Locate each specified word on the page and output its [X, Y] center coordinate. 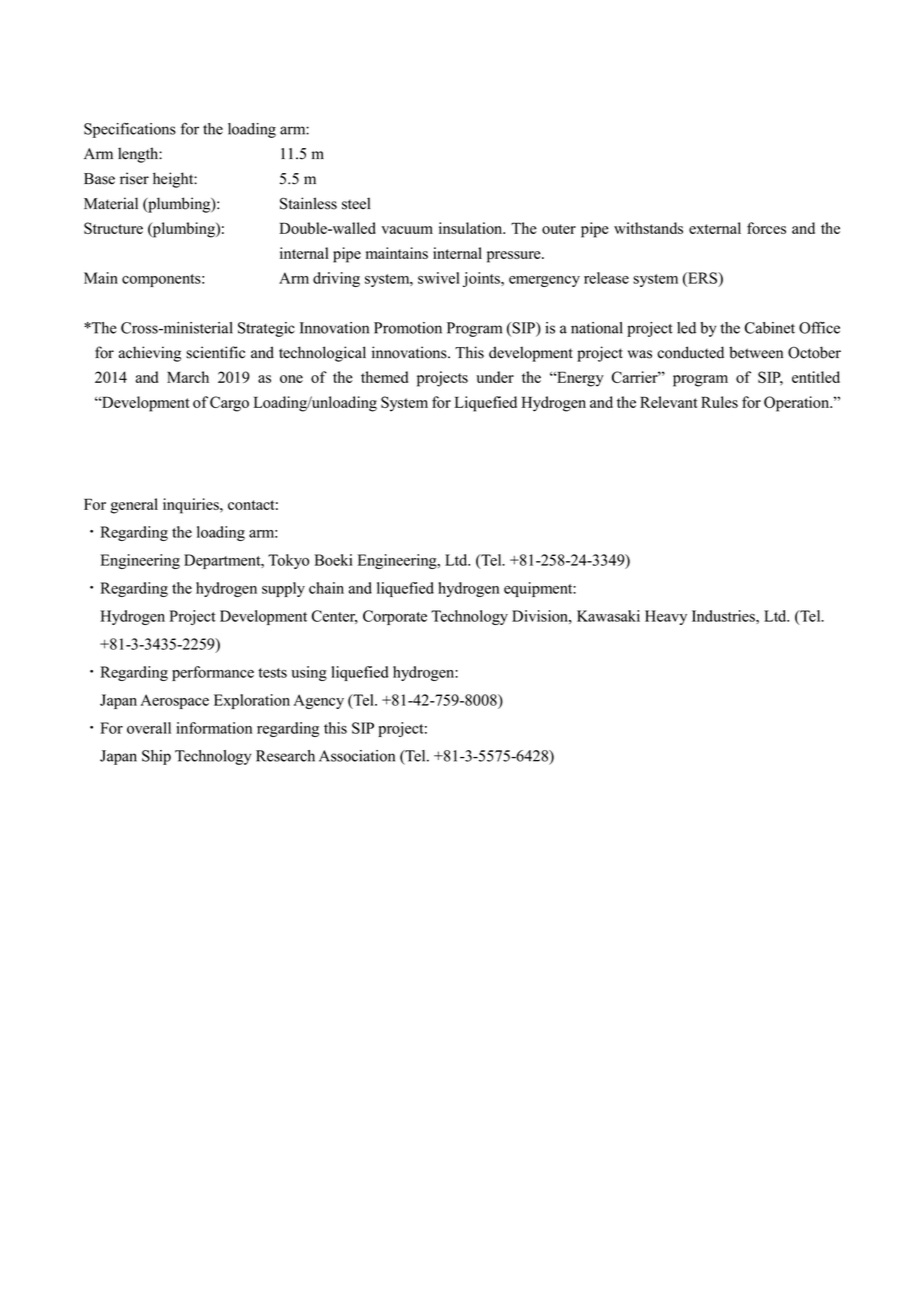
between [756, 352]
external [715, 228]
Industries [724, 616]
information [214, 728]
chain [326, 588]
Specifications [130, 130]
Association [357, 756]
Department [223, 561]
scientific [215, 352]
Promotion [408, 328]
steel [356, 203]
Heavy [666, 617]
